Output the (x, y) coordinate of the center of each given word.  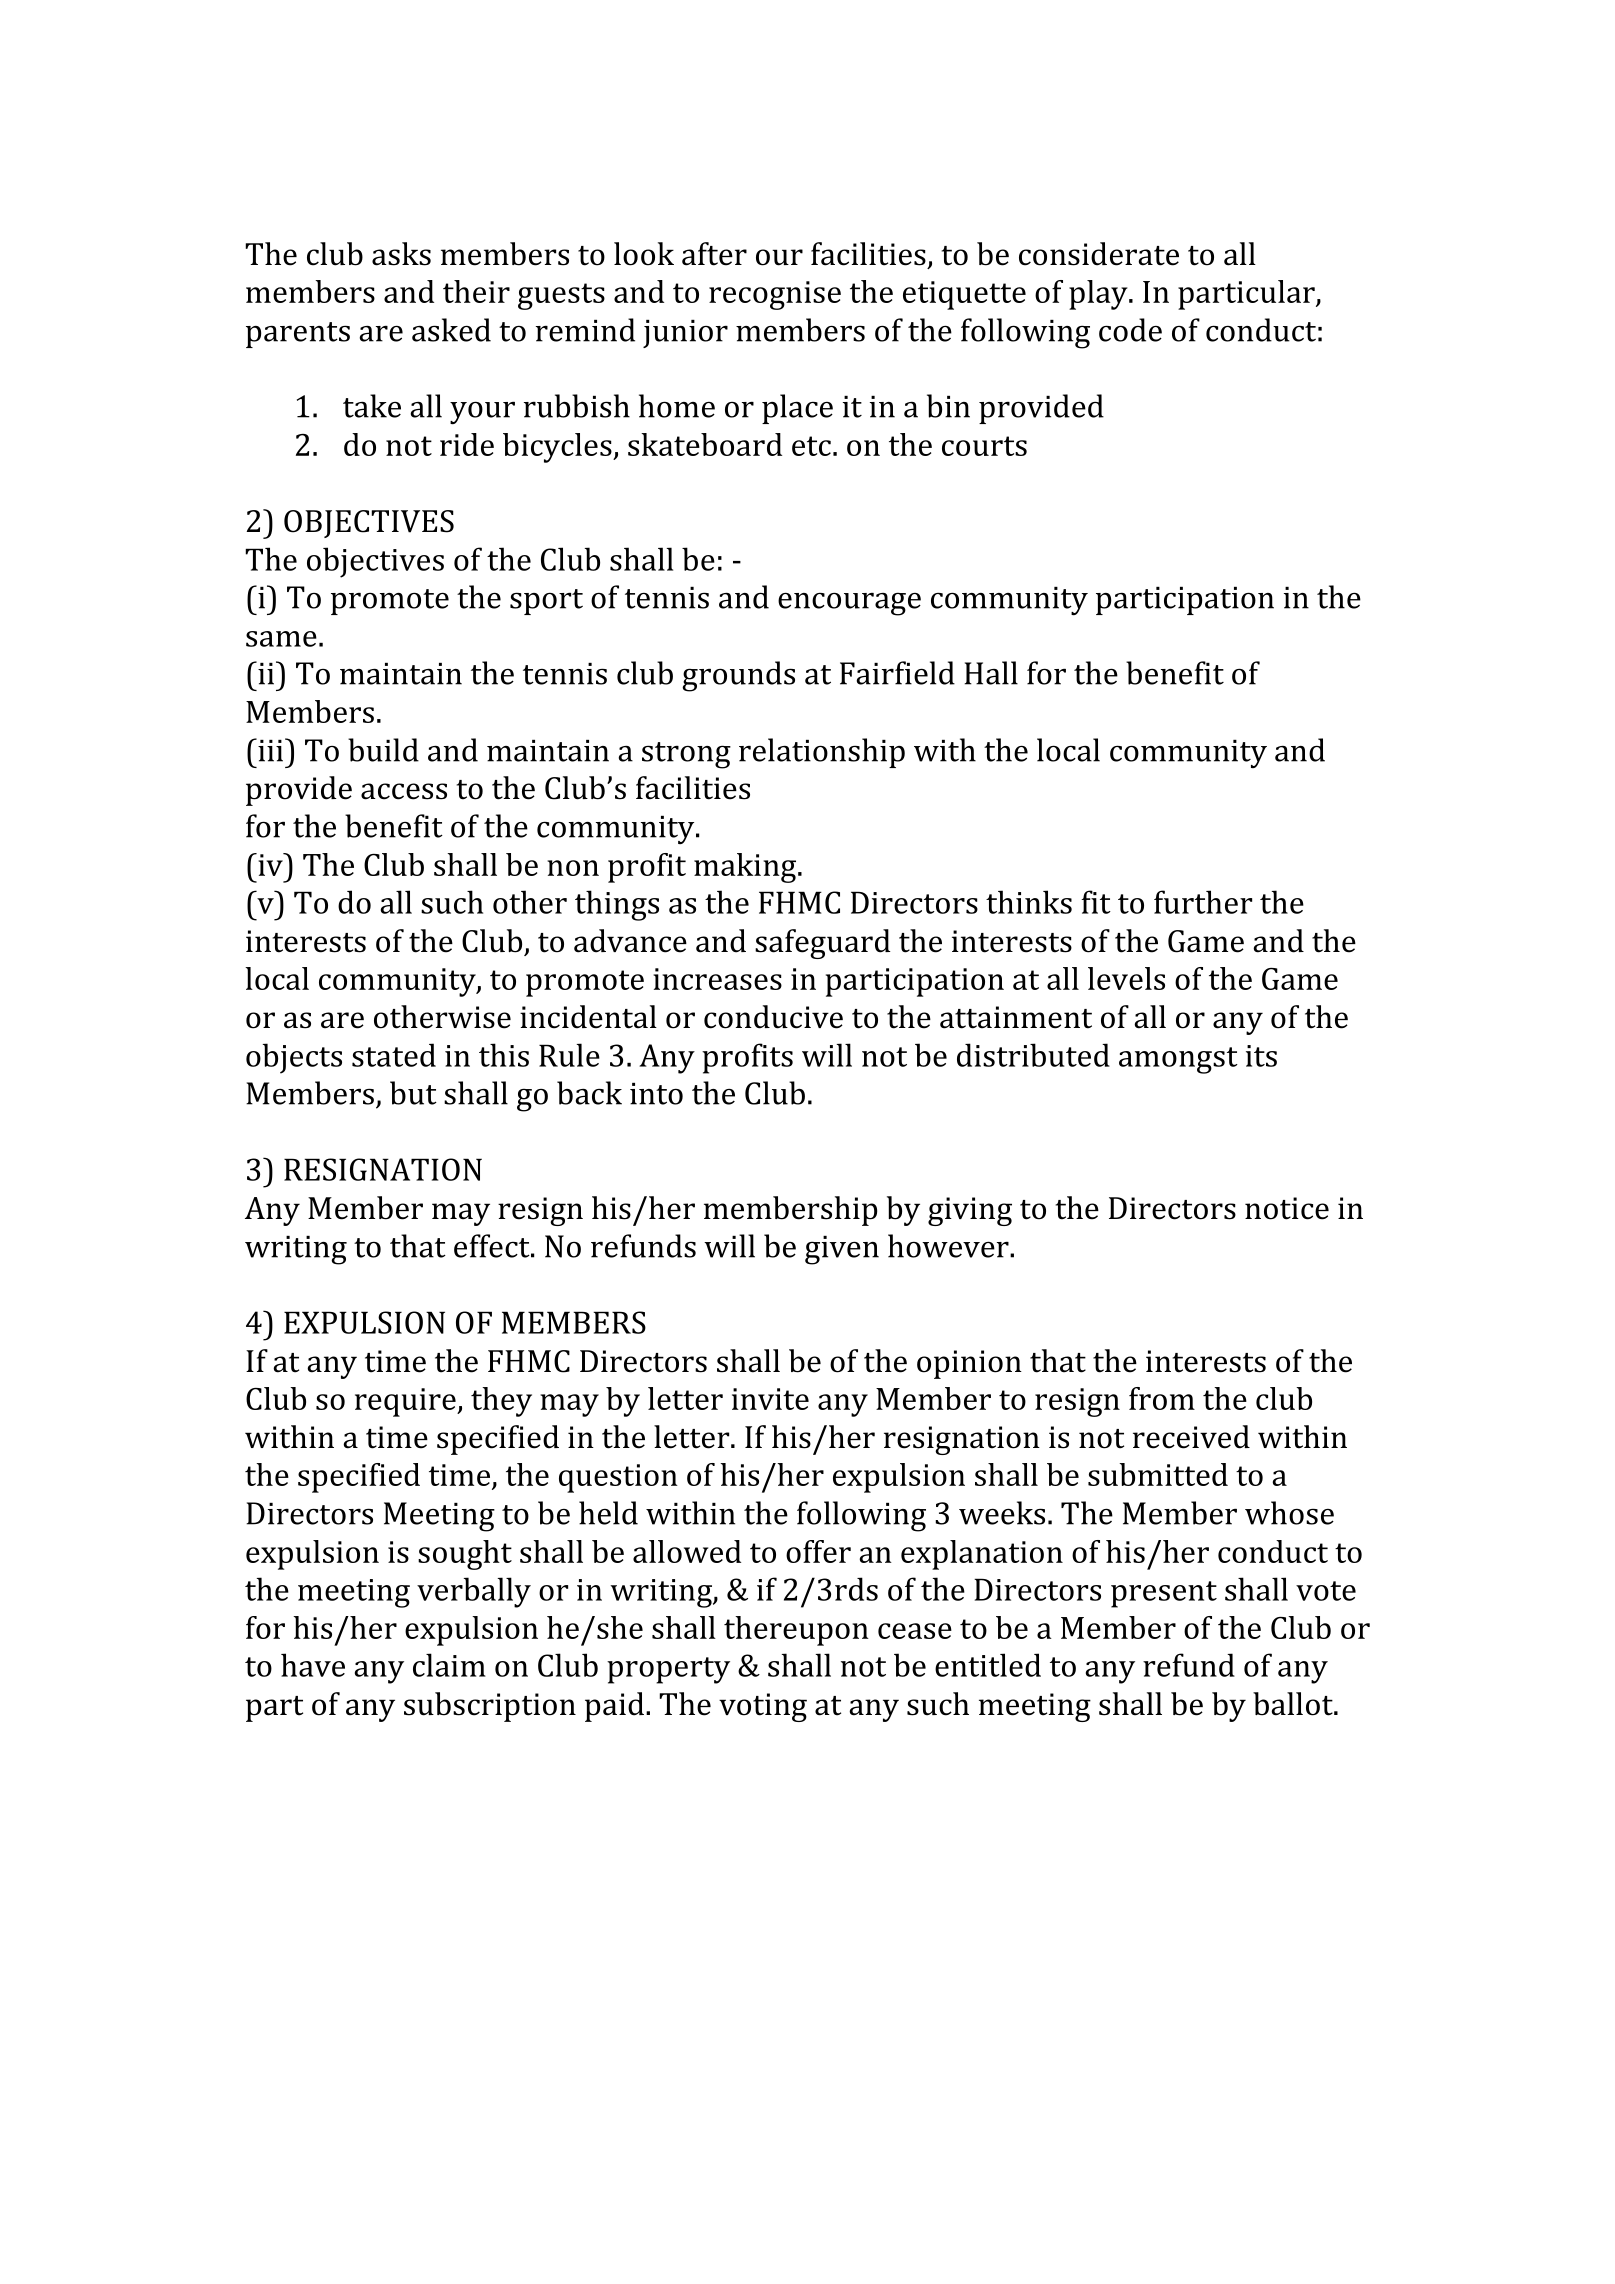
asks (401, 254)
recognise (775, 295)
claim (449, 1665)
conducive (773, 1017)
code (1130, 330)
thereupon (796, 1631)
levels (1126, 978)
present (1164, 1594)
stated (394, 1055)
